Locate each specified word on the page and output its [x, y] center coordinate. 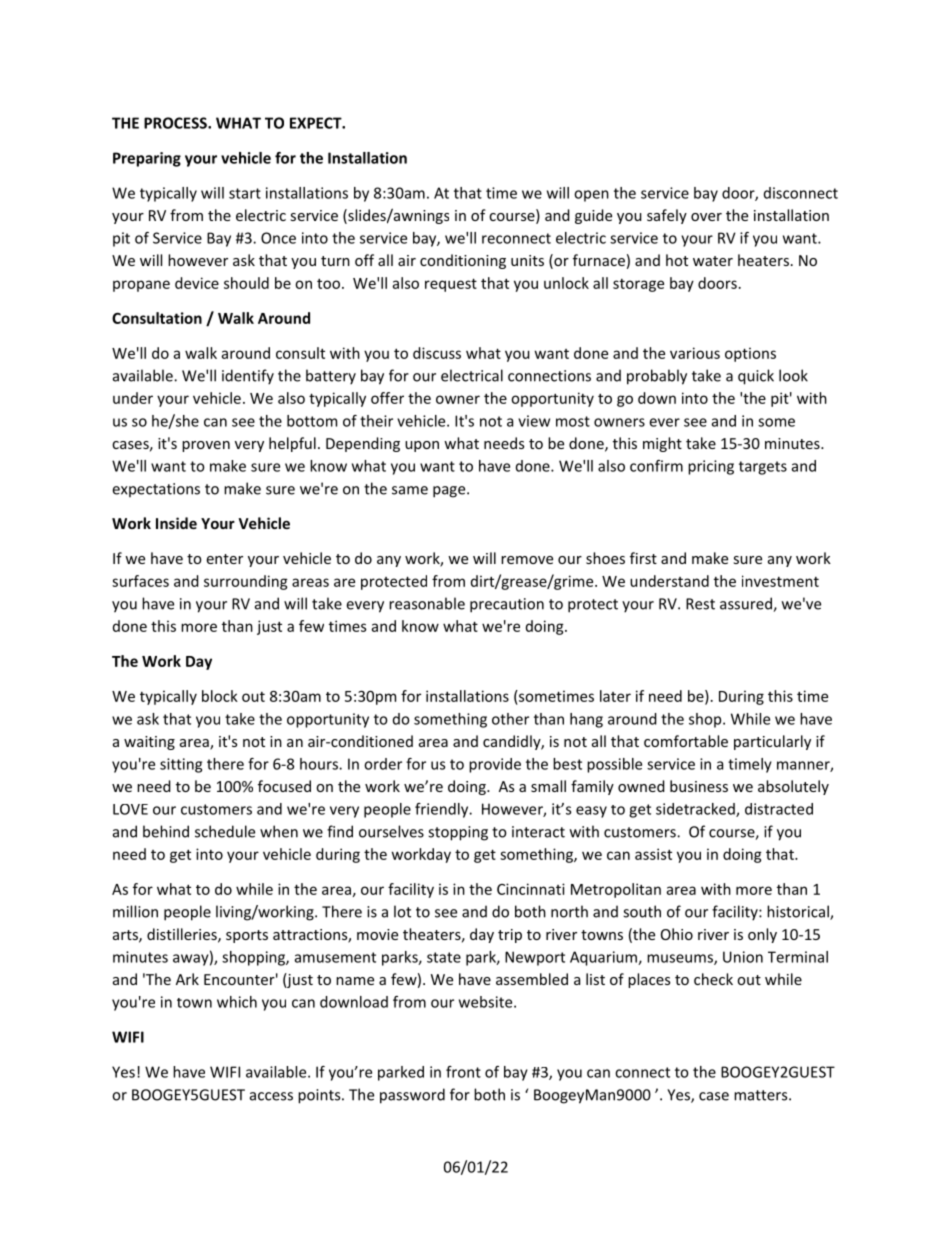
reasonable [427, 603]
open [591, 196]
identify [248, 377]
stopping [458, 833]
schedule [225, 831]
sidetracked [696, 810]
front [463, 1072]
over [706, 217]
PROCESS [176, 123]
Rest [700, 604]
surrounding [246, 582]
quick [756, 377]
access [271, 1096]
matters [762, 1095]
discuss [437, 353]
